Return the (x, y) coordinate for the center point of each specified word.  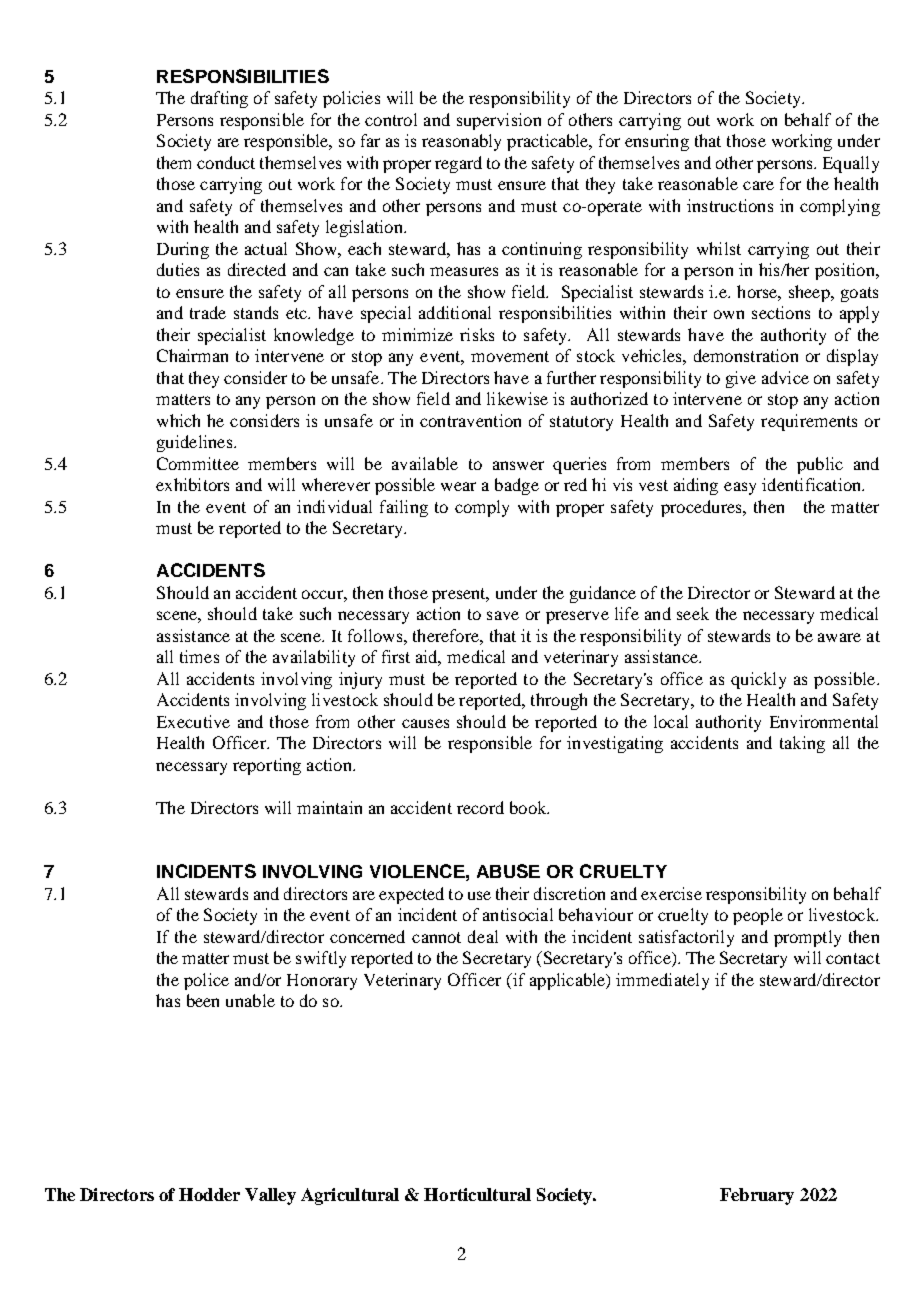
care (758, 185)
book (529, 807)
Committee (198, 463)
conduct (226, 162)
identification (813, 484)
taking (802, 744)
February (757, 1196)
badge (517, 486)
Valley (270, 1196)
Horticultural (477, 1194)
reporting (267, 766)
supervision (499, 121)
